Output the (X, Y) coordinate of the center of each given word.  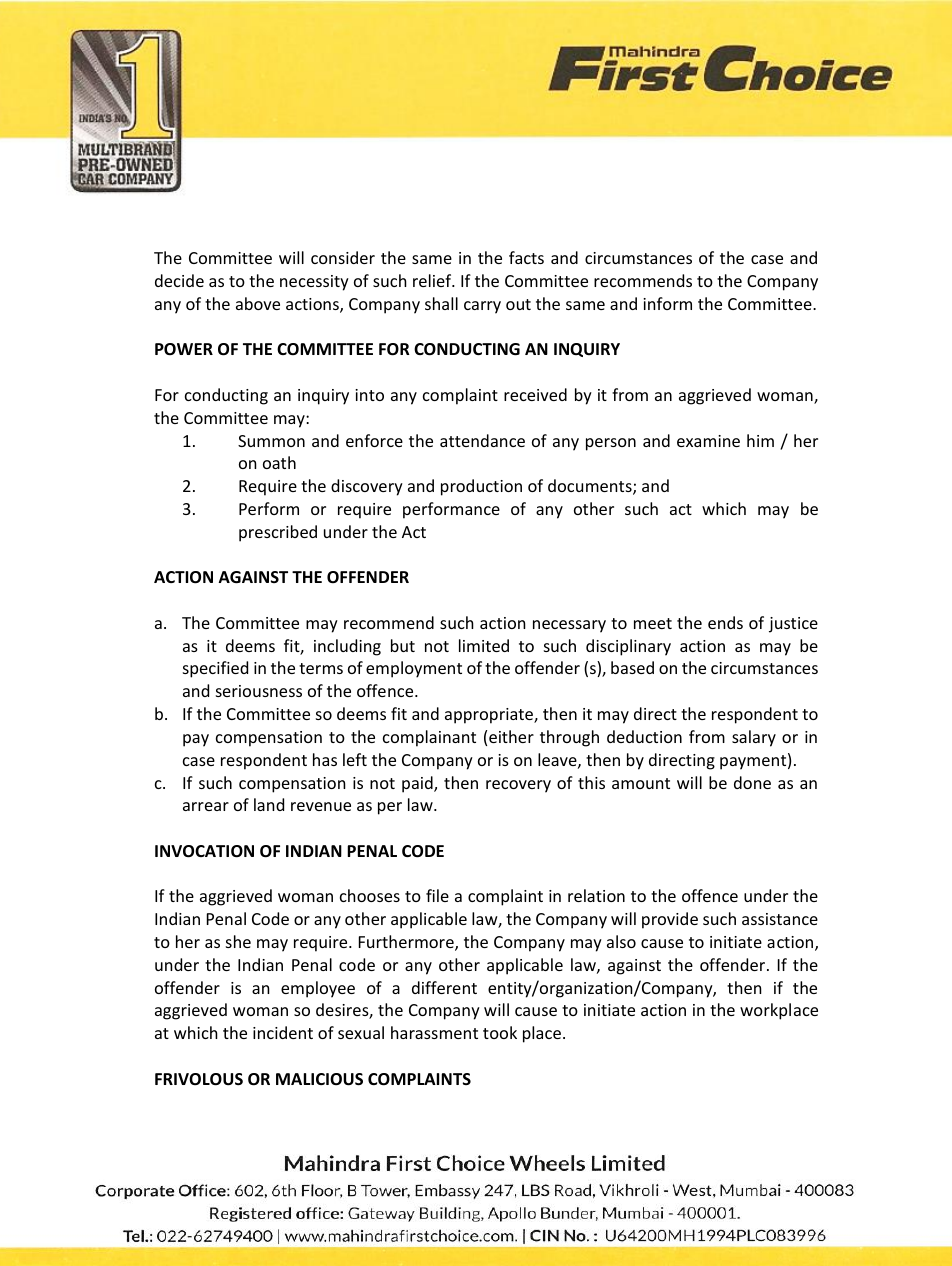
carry (482, 307)
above (258, 303)
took (500, 1032)
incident (283, 1032)
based (632, 667)
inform (667, 303)
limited (484, 645)
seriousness (259, 691)
